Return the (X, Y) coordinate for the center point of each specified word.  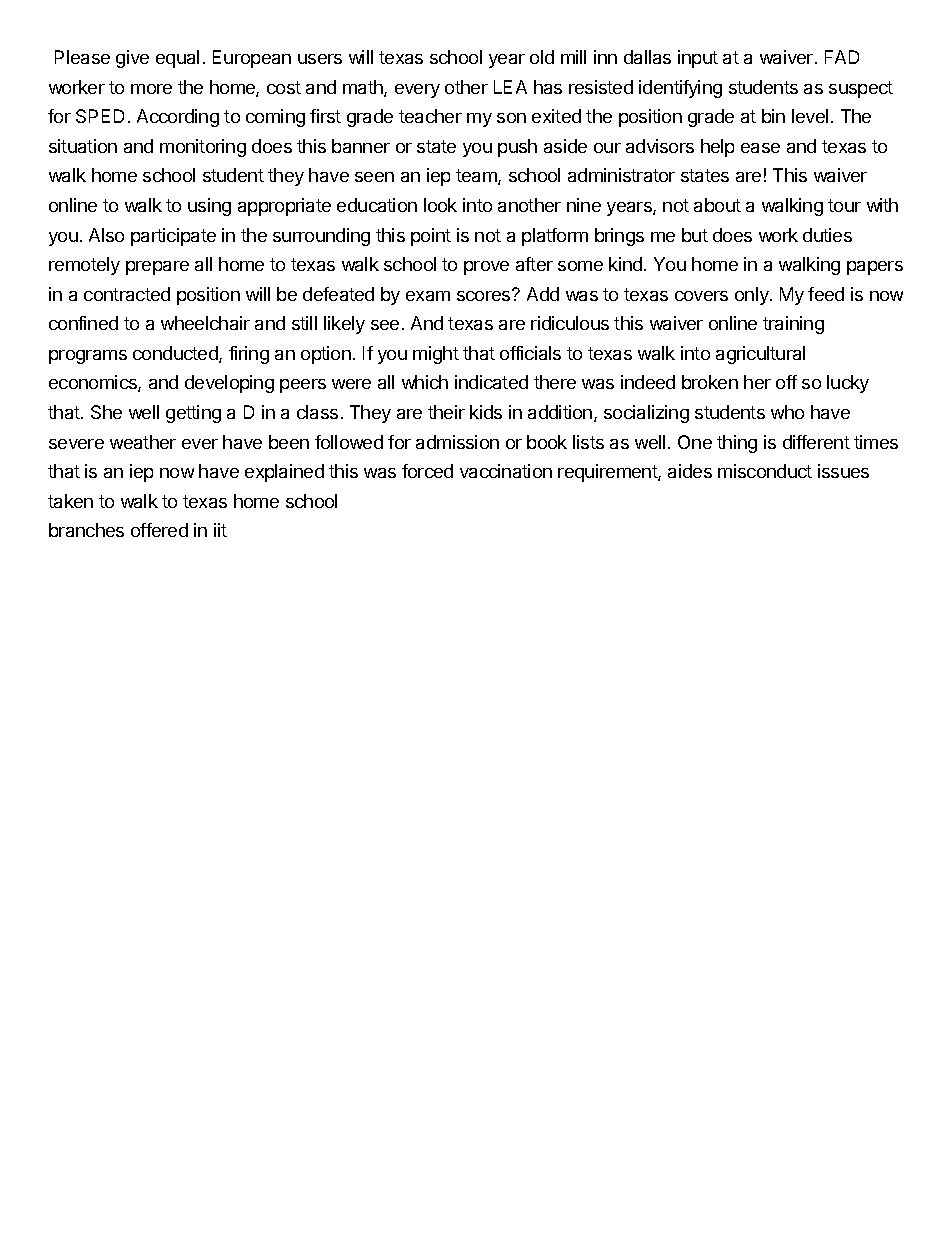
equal (177, 59)
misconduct (765, 471)
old (542, 57)
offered (159, 530)
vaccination (506, 471)
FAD (842, 57)
